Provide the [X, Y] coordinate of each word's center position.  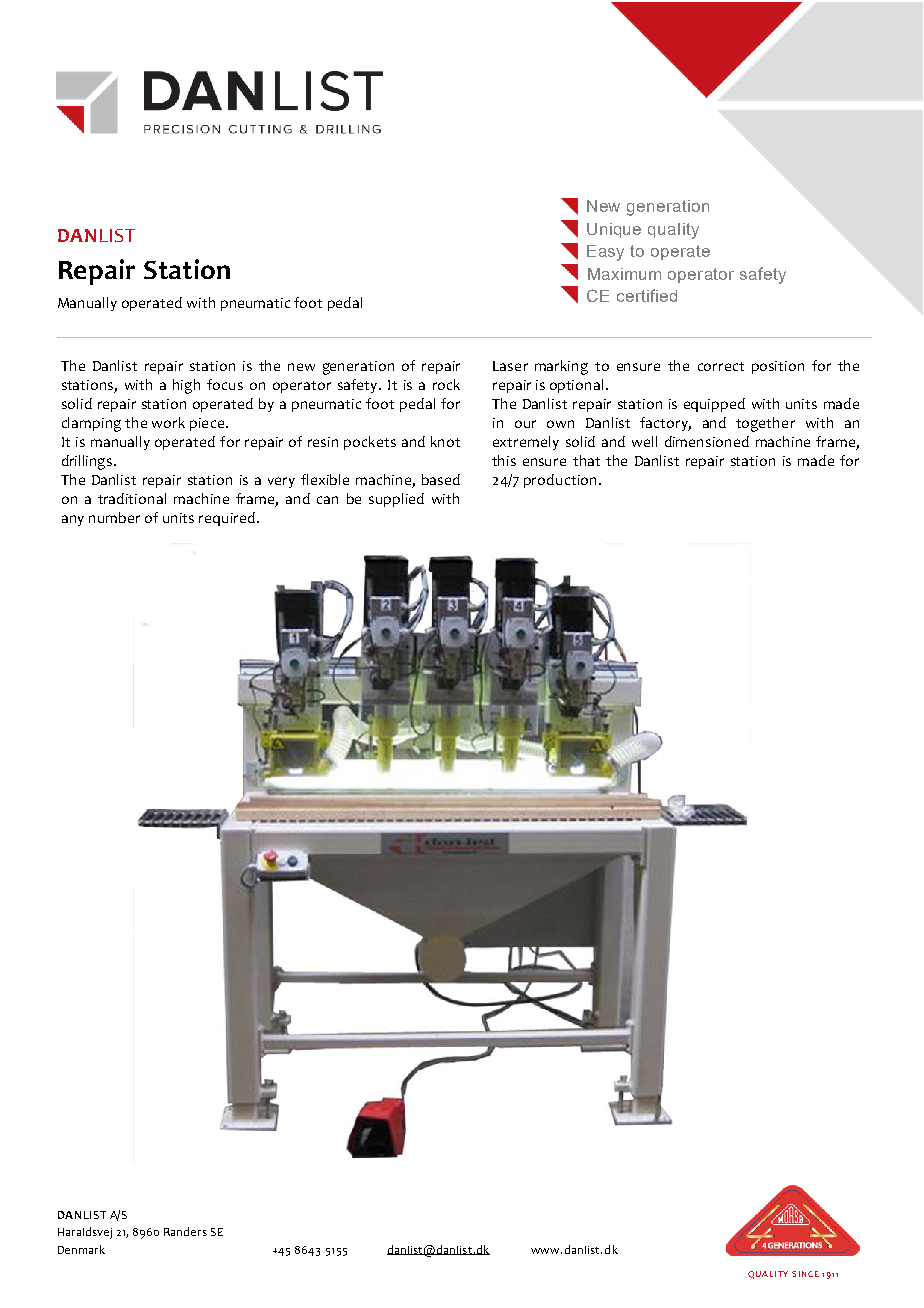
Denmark [81, 1249]
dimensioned [707, 441]
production [560, 481]
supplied [396, 500]
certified [647, 295]
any [73, 520]
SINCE [805, 1274]
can [327, 500]
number [114, 517]
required [227, 519]
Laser [510, 366]
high [186, 386]
